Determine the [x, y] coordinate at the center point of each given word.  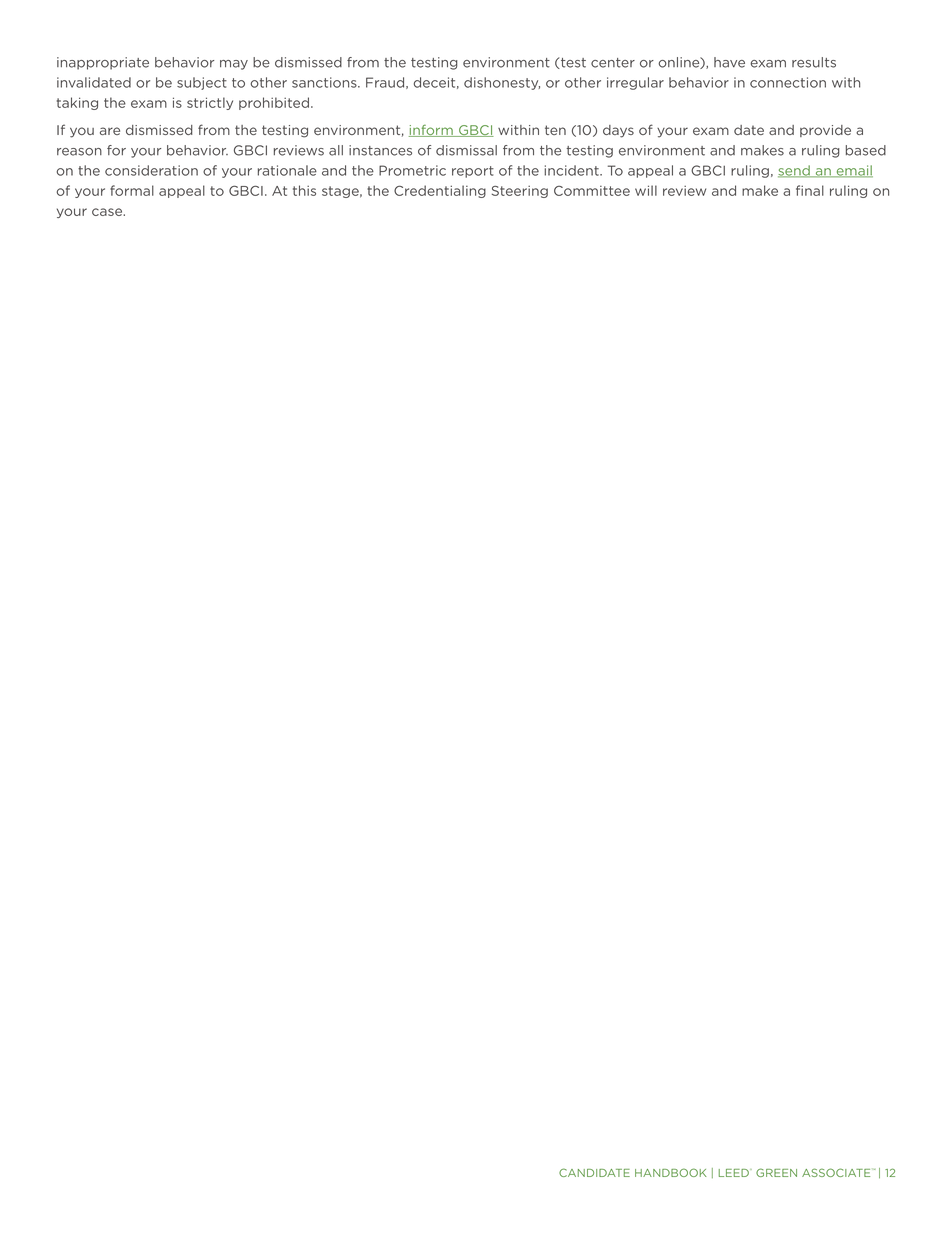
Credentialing [440, 191]
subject [202, 83]
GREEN [776, 1172]
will [646, 190]
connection [788, 82]
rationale [287, 170]
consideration [151, 170]
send [795, 171]
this [304, 190]
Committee [592, 191]
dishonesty [502, 83]
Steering [520, 192]
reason [79, 152]
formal [132, 190]
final [810, 190]
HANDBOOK [671, 1172]
